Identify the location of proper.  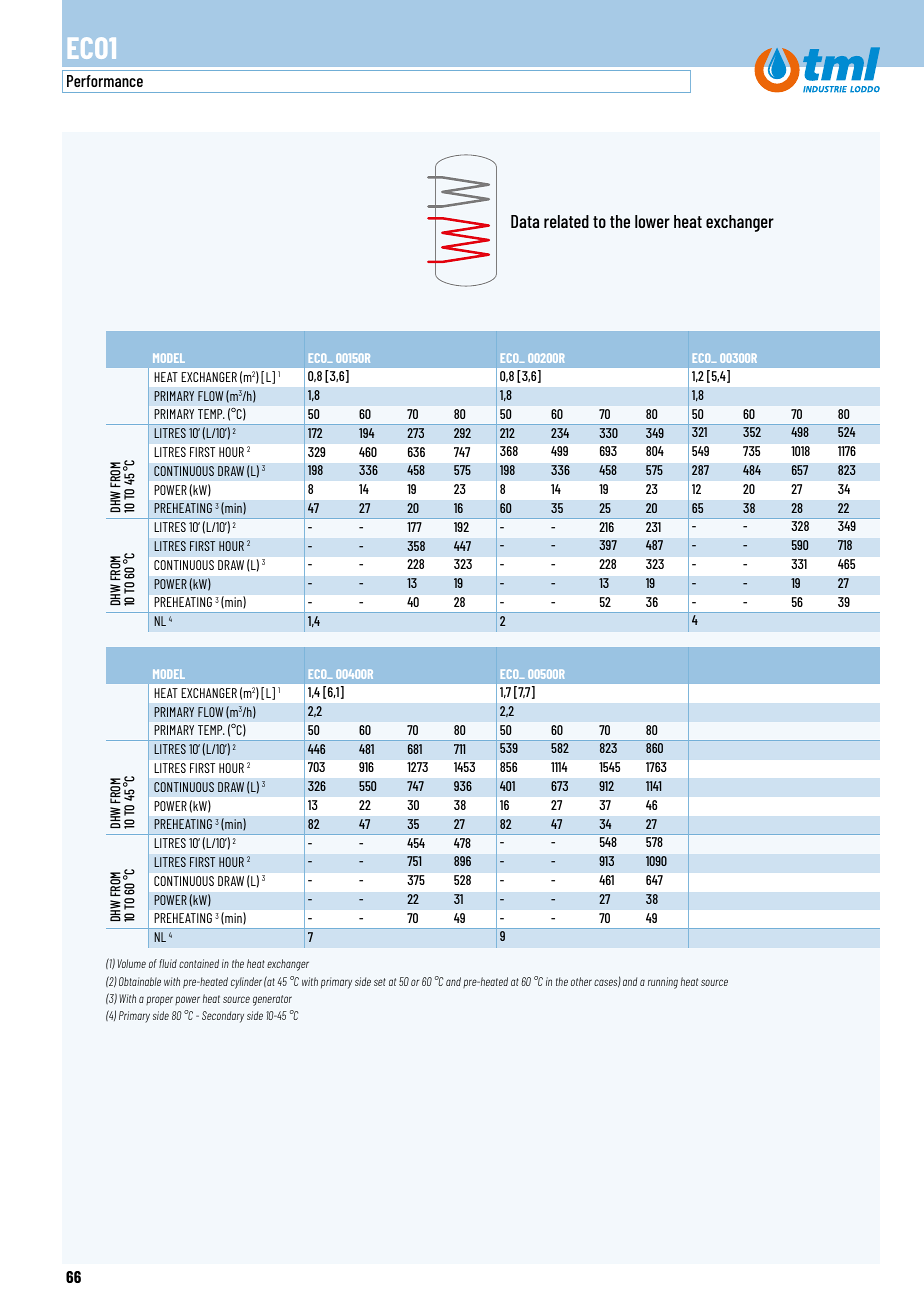
(159, 1001).
